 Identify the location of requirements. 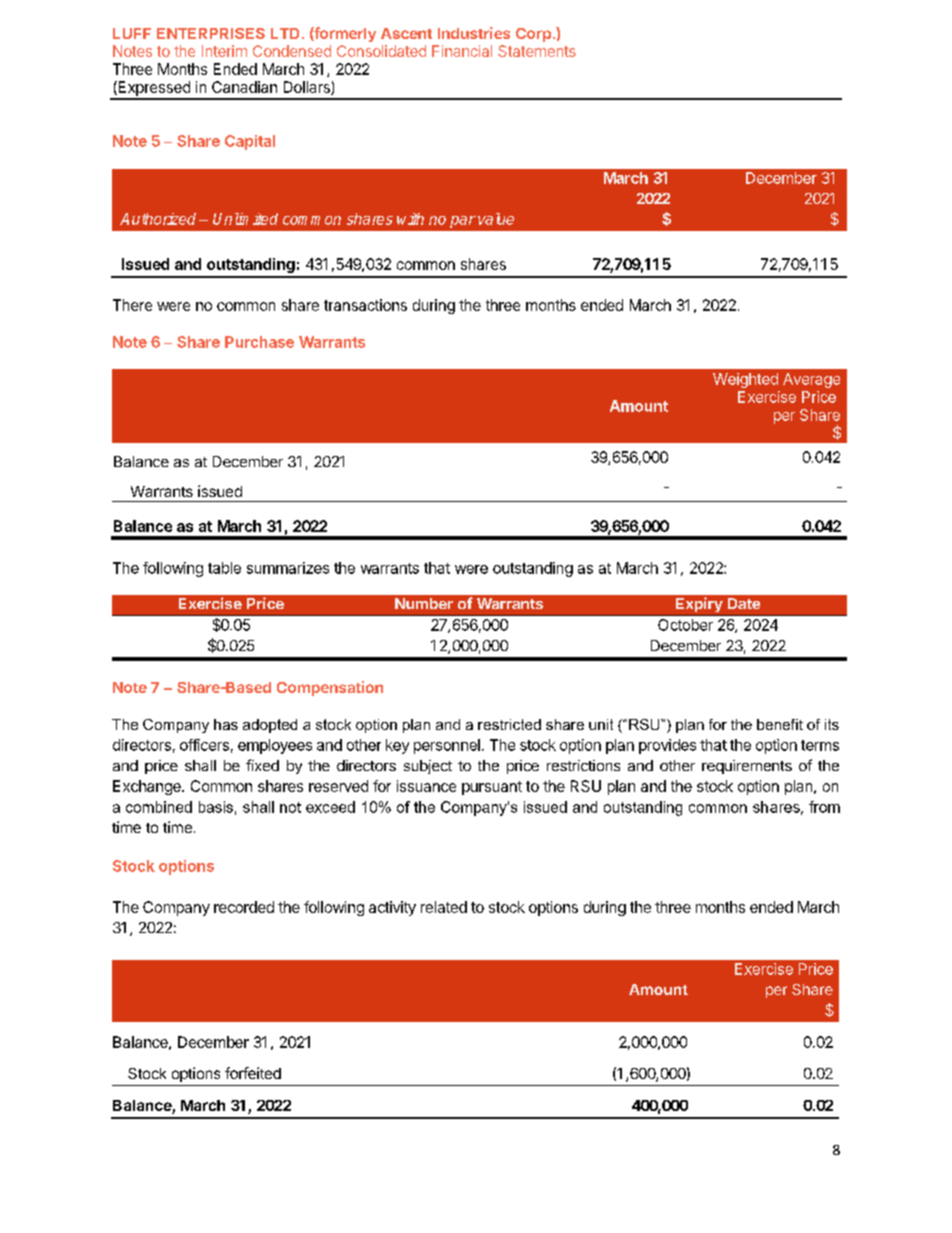
(747, 767).
